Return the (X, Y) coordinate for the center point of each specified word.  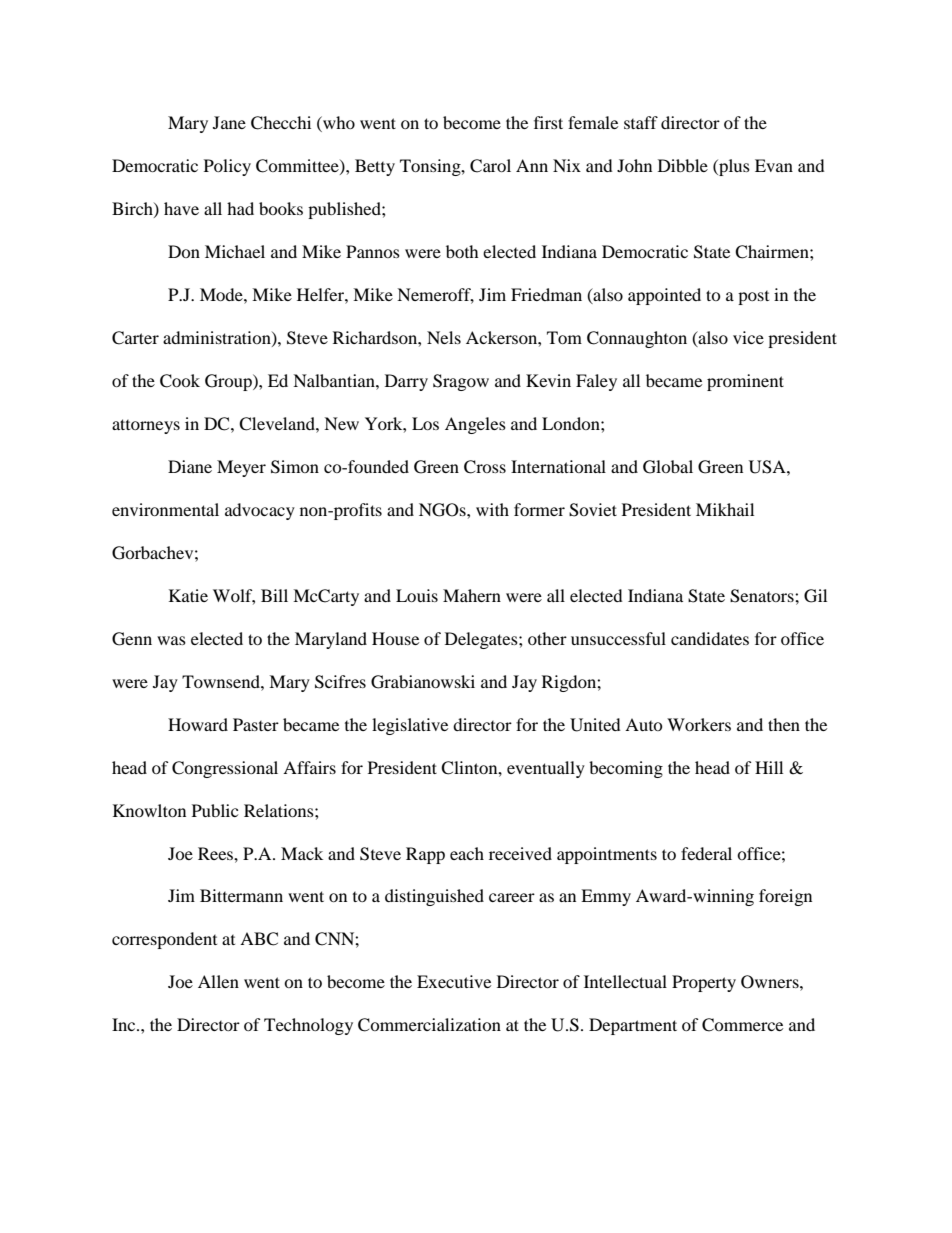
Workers (699, 724)
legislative (410, 726)
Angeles (475, 425)
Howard (198, 724)
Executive (454, 981)
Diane (190, 466)
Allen (218, 981)
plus (733, 167)
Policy (227, 167)
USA (768, 467)
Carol (490, 166)
